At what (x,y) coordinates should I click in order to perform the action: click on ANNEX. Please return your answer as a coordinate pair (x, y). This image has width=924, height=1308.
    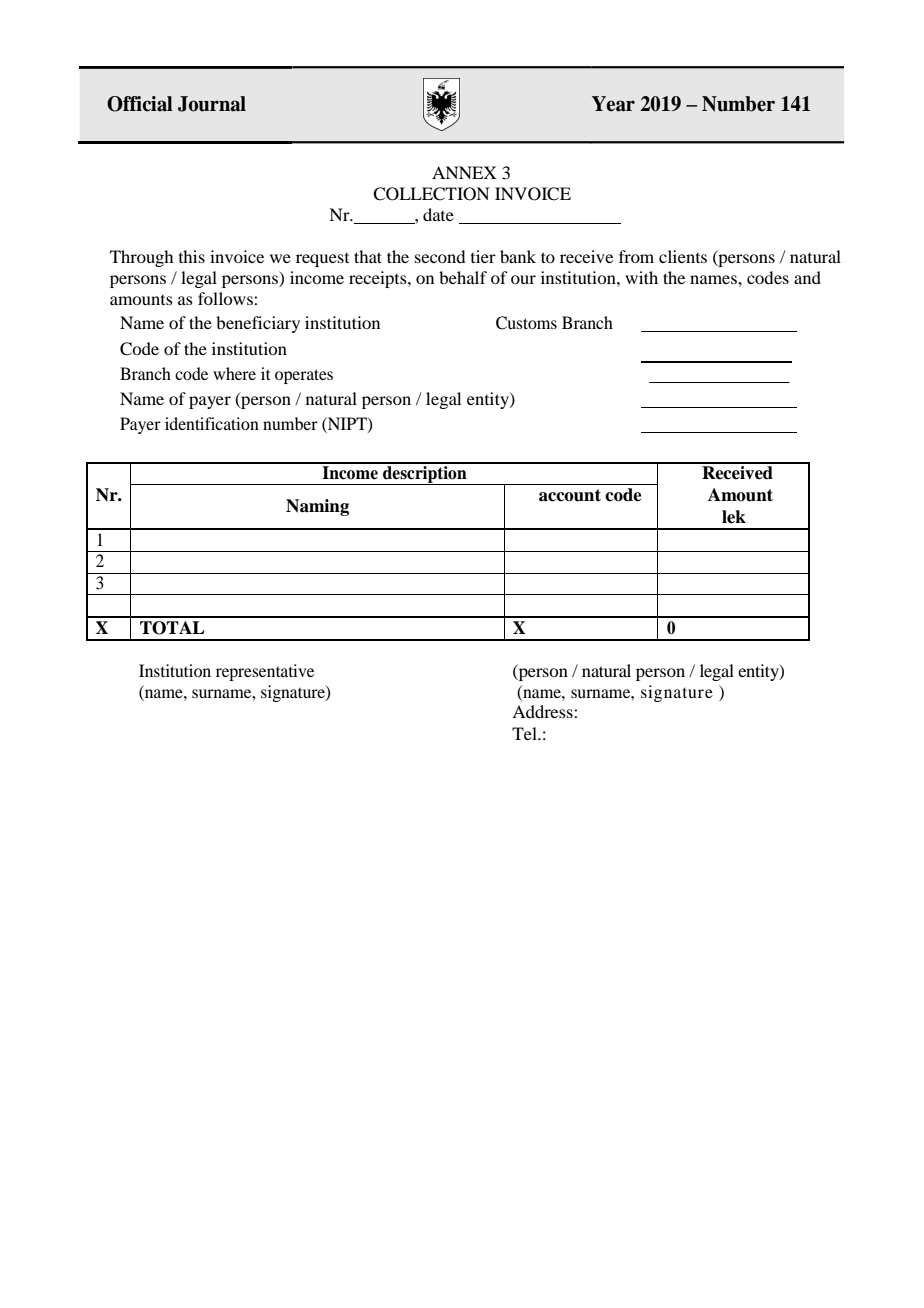
    Looking at the image, I should click on (464, 172).
